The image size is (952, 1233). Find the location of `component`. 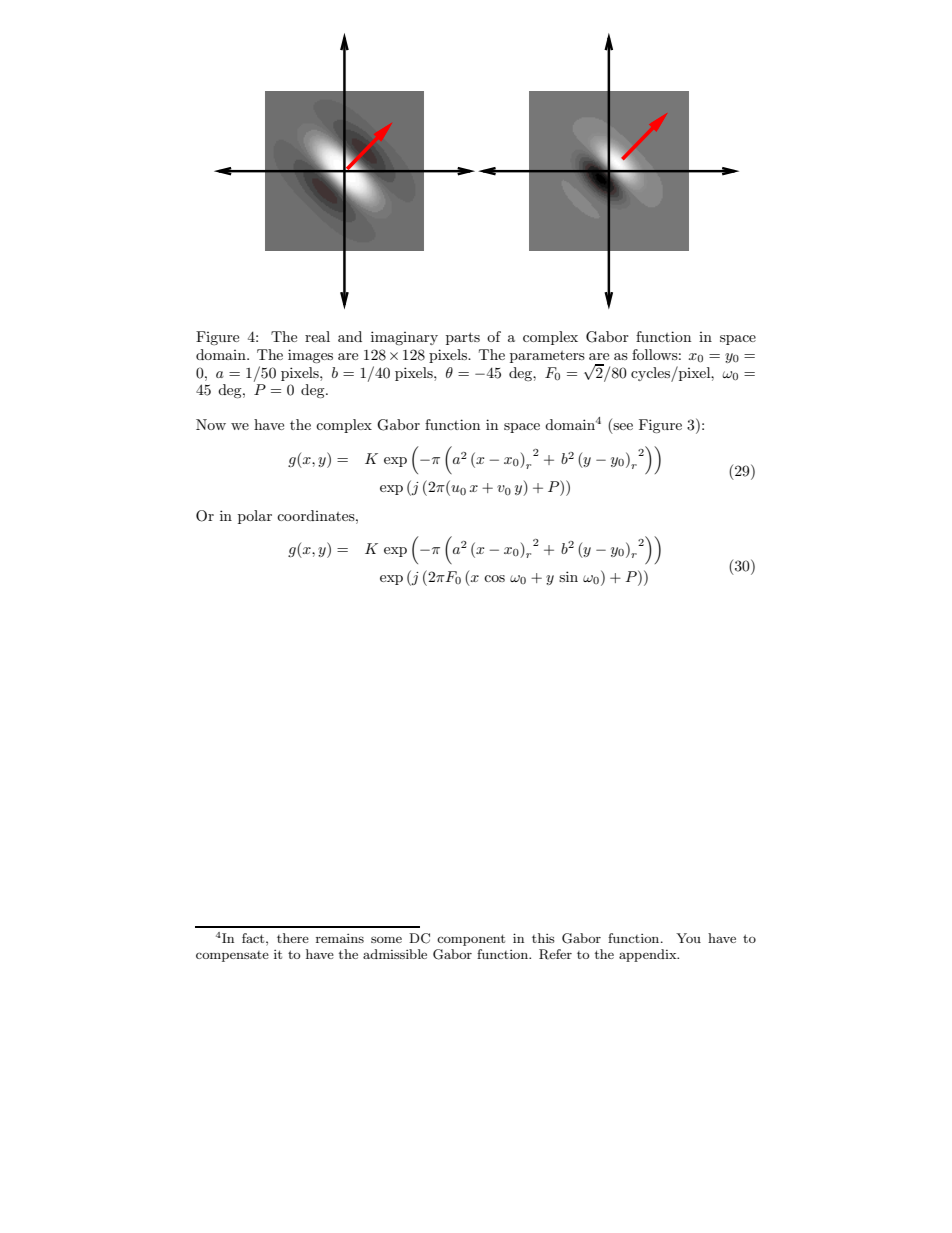

component is located at coordinates (471, 940).
